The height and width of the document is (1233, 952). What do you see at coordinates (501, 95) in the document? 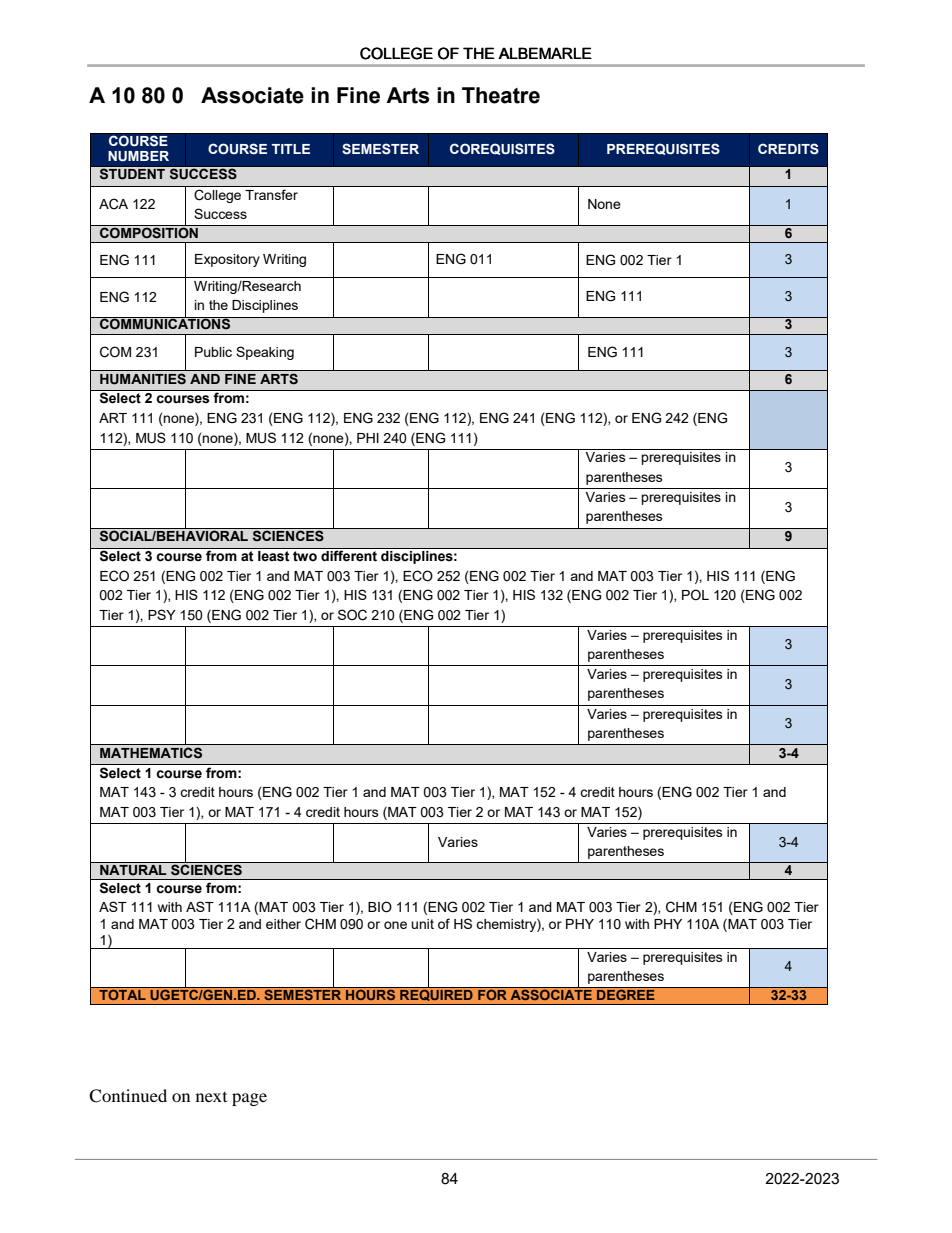
I see `Theatre` at bounding box center [501, 95].
